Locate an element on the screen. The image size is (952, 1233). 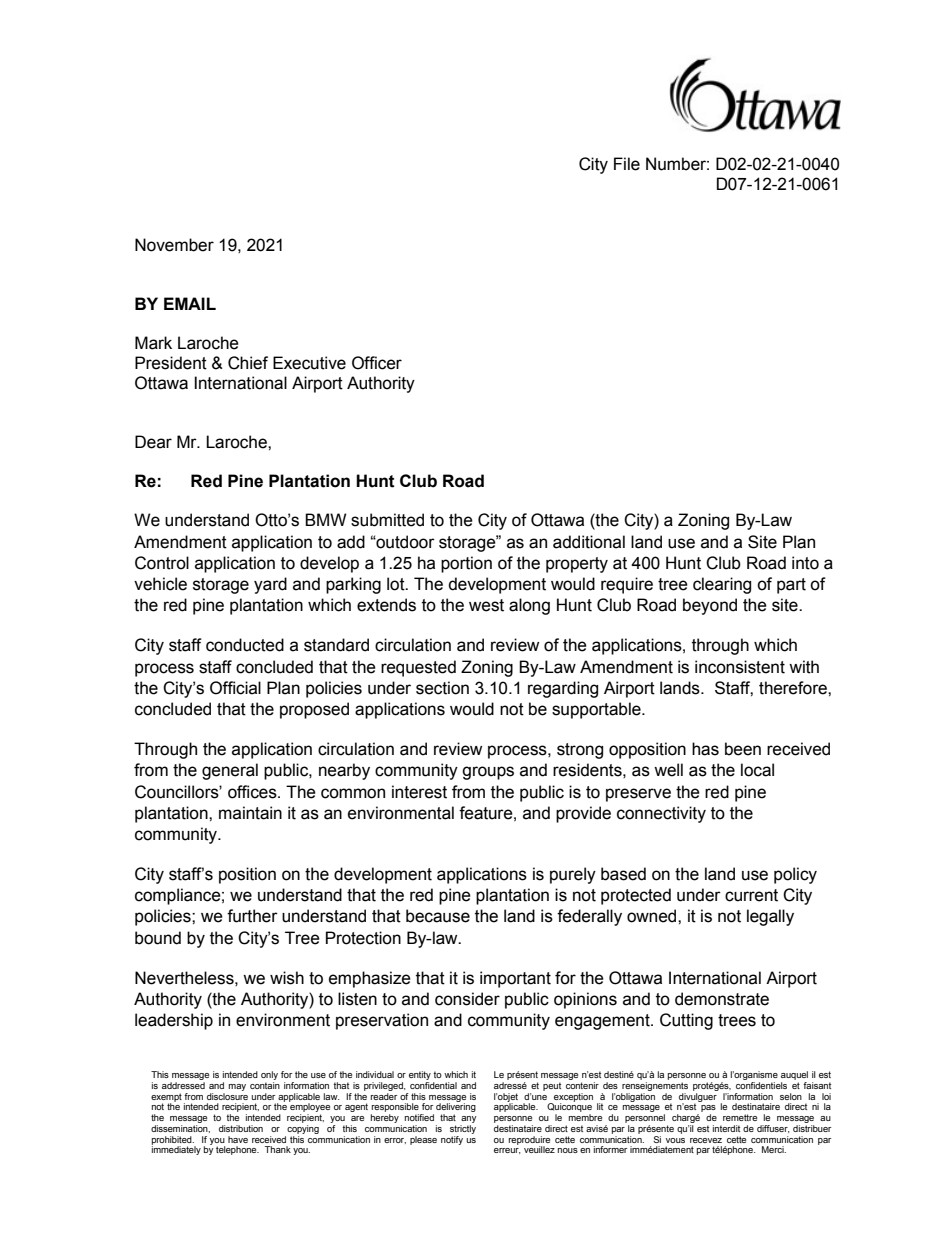
conducted is located at coordinates (245, 645).
